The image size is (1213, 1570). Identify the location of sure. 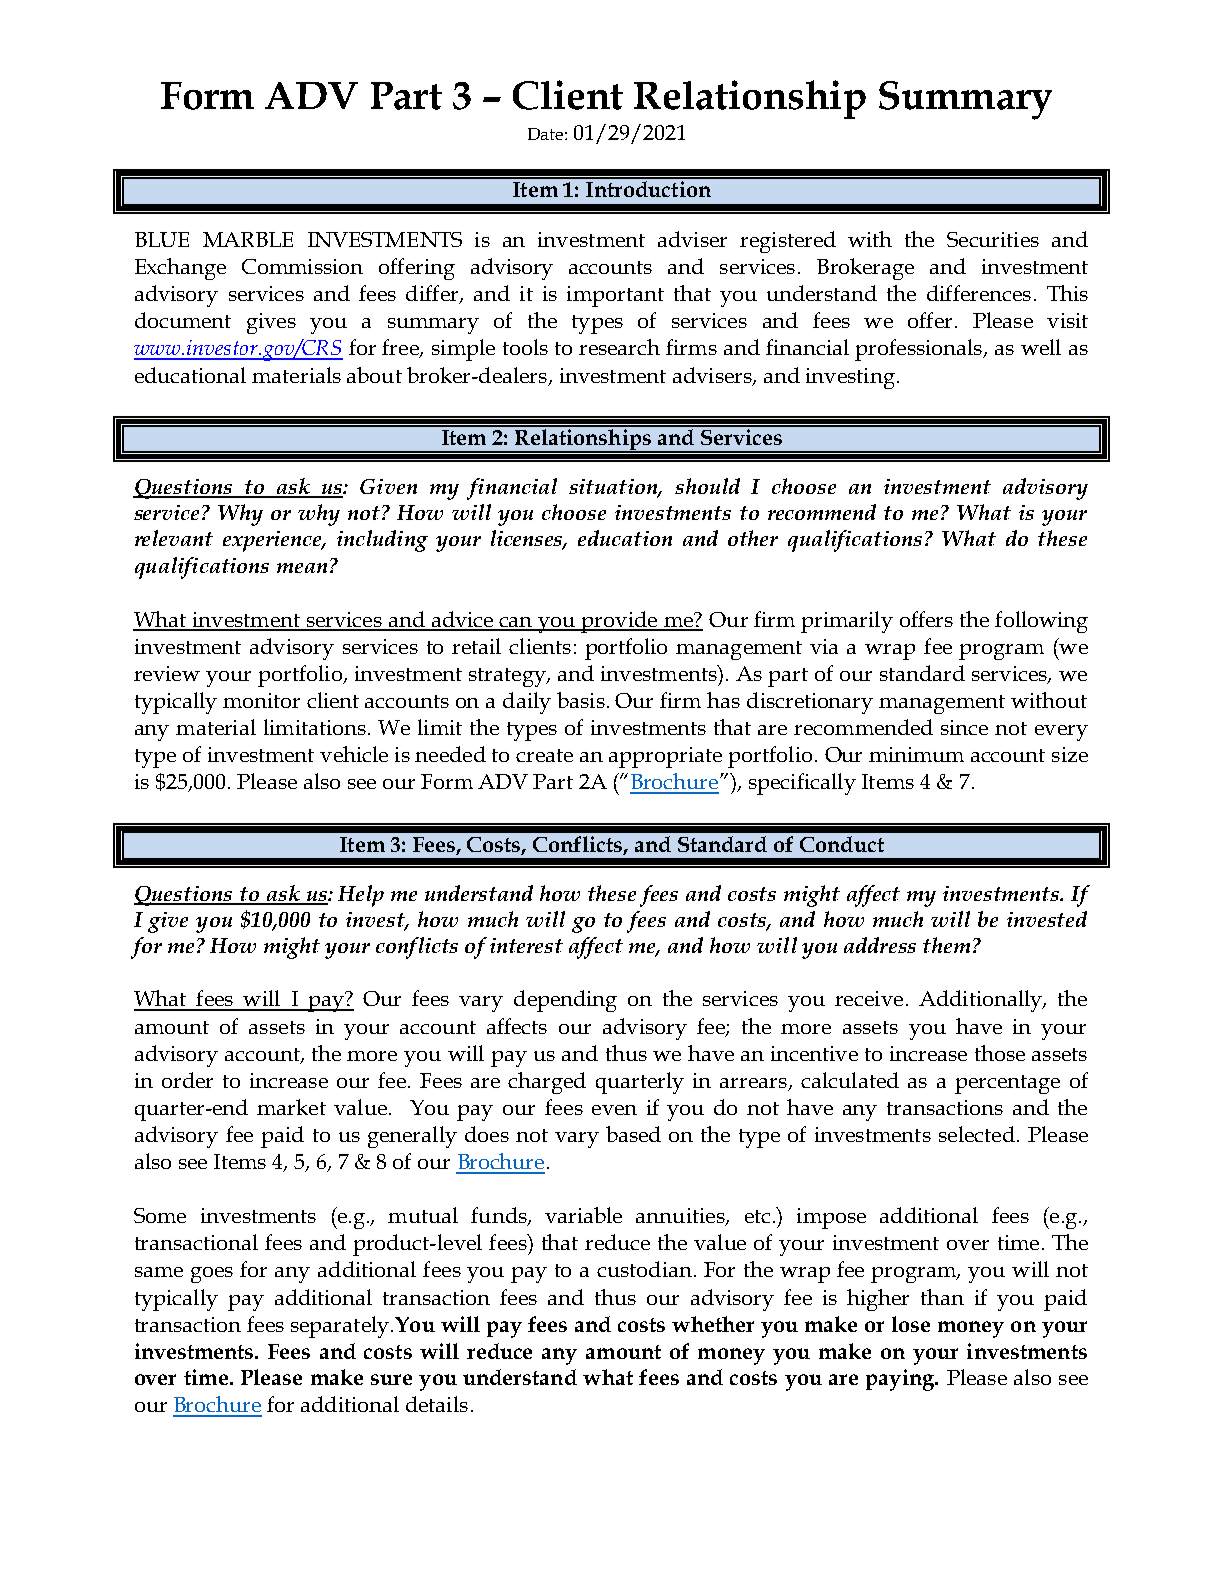
(391, 1379).
